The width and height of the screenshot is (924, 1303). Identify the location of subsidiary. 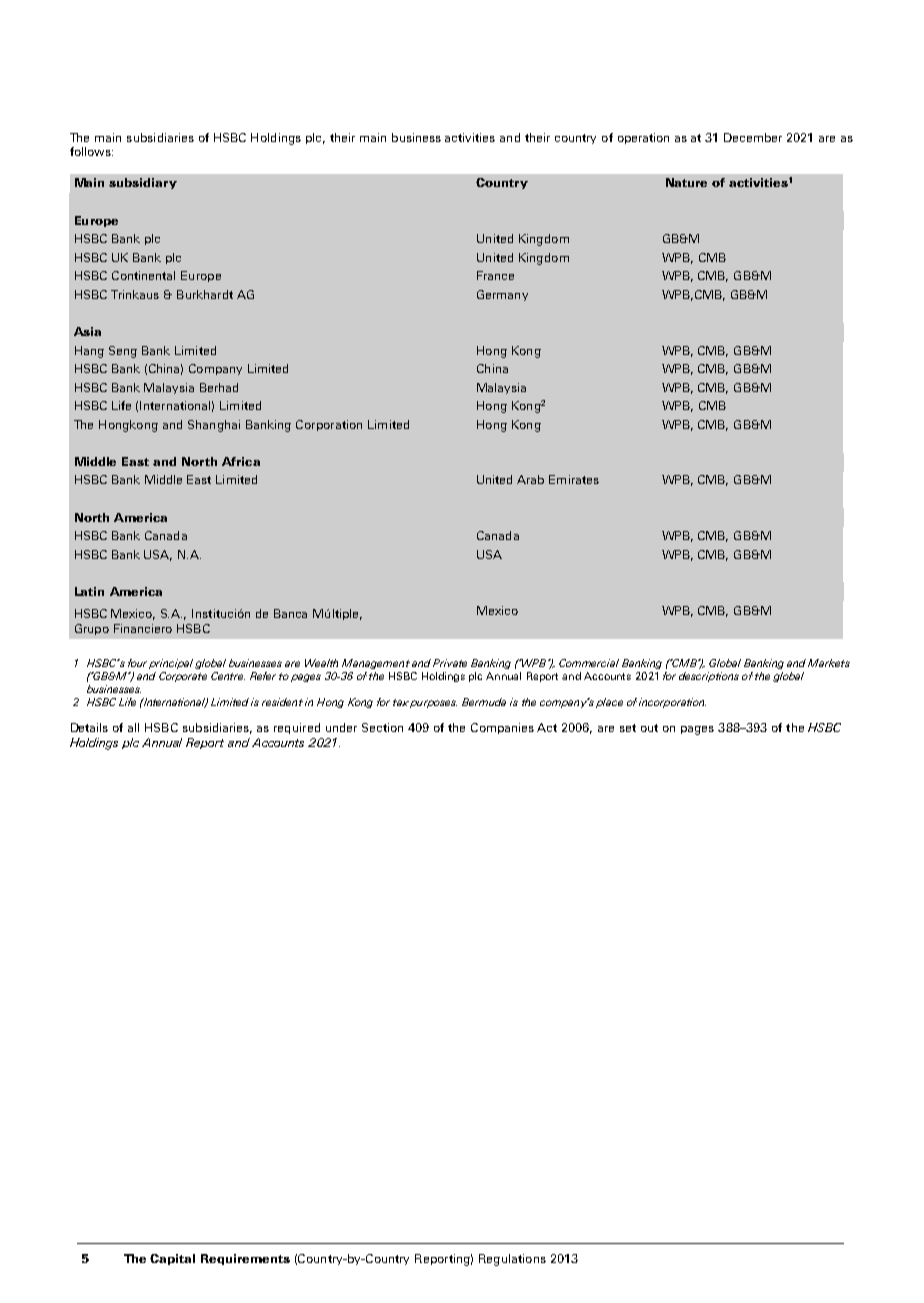
(143, 183).
